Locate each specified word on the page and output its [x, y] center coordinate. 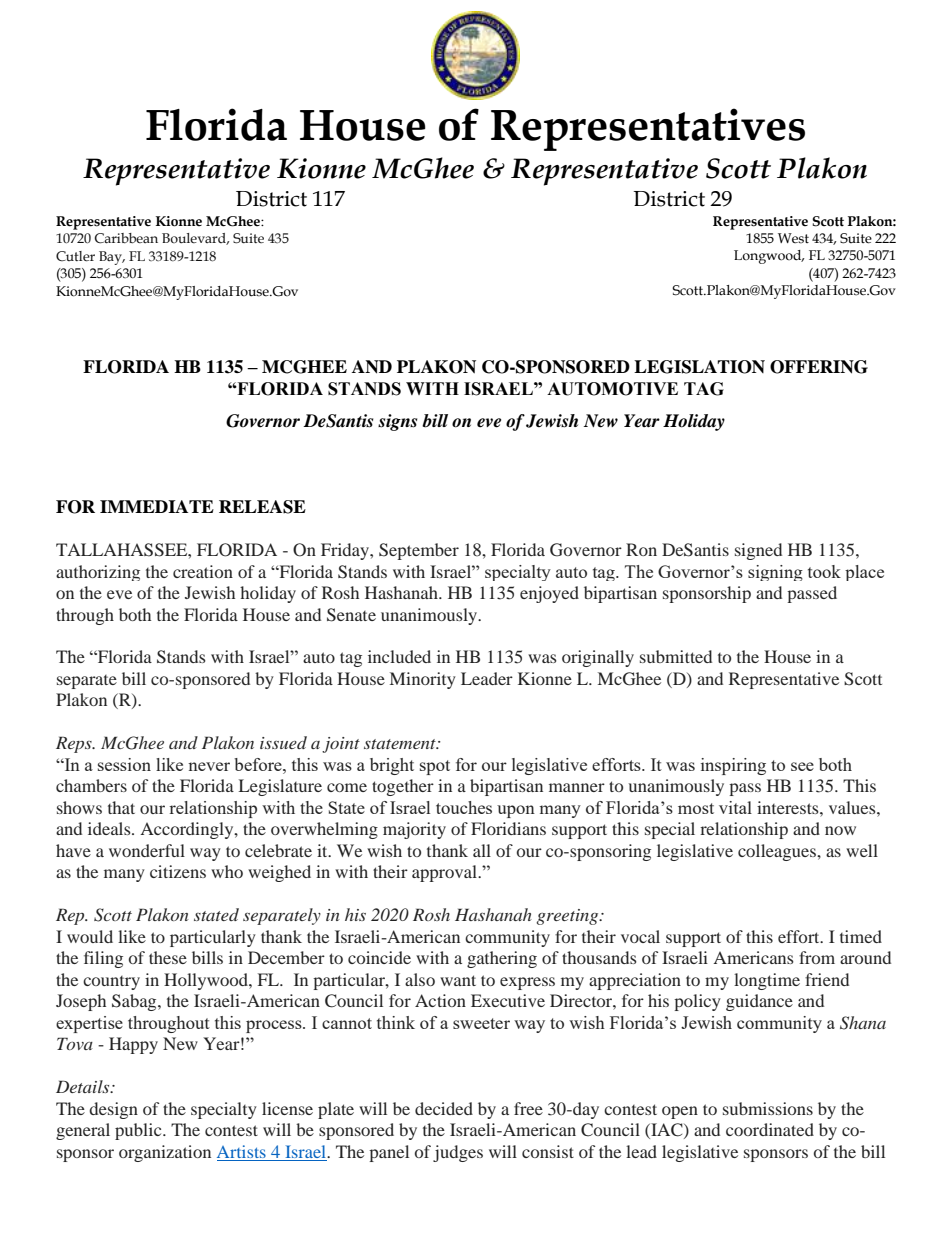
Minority [423, 680]
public [139, 1131]
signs [397, 422]
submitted [676, 656]
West [793, 238]
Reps [75, 744]
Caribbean [126, 238]
